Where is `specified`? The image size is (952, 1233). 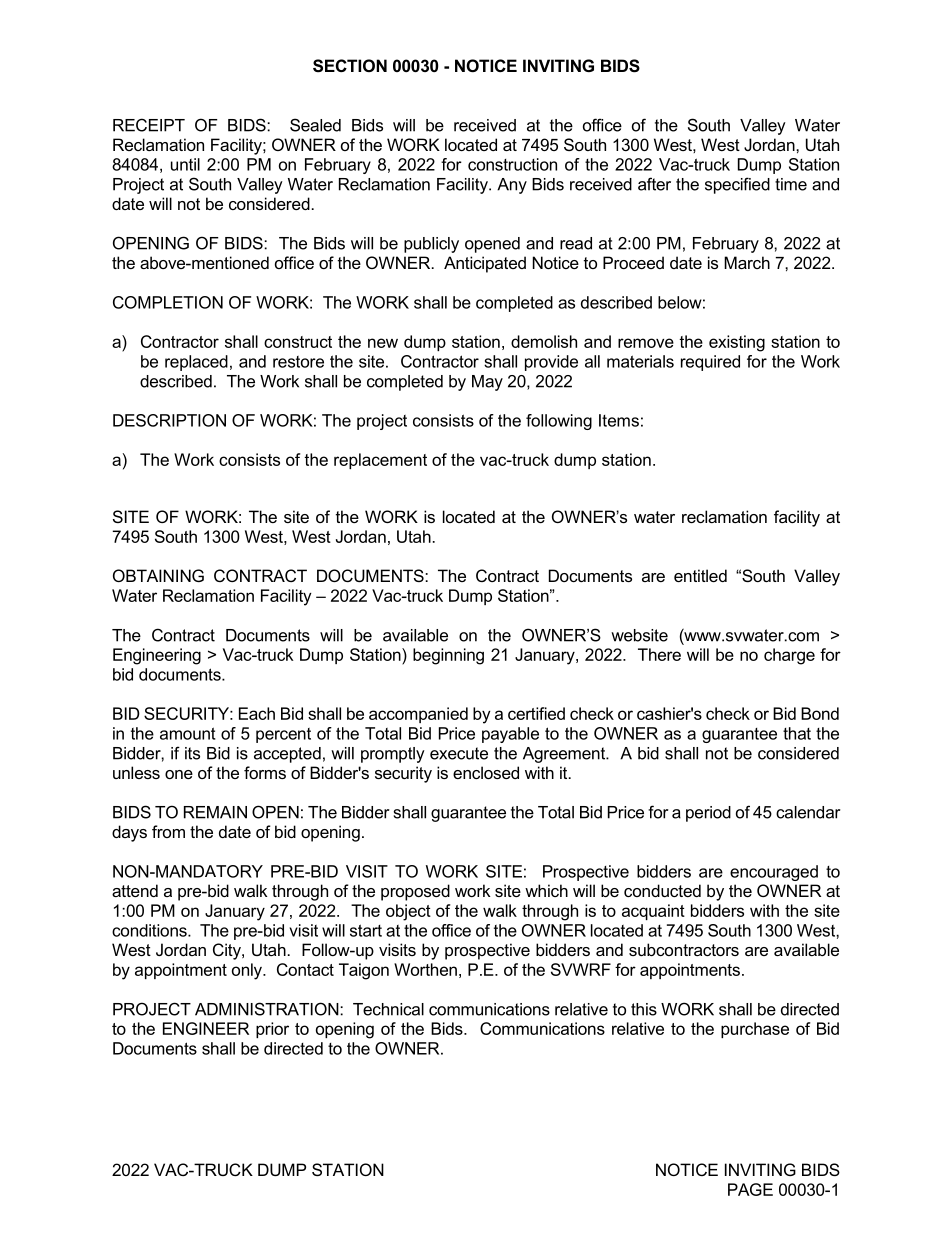 specified is located at coordinates (737, 185).
